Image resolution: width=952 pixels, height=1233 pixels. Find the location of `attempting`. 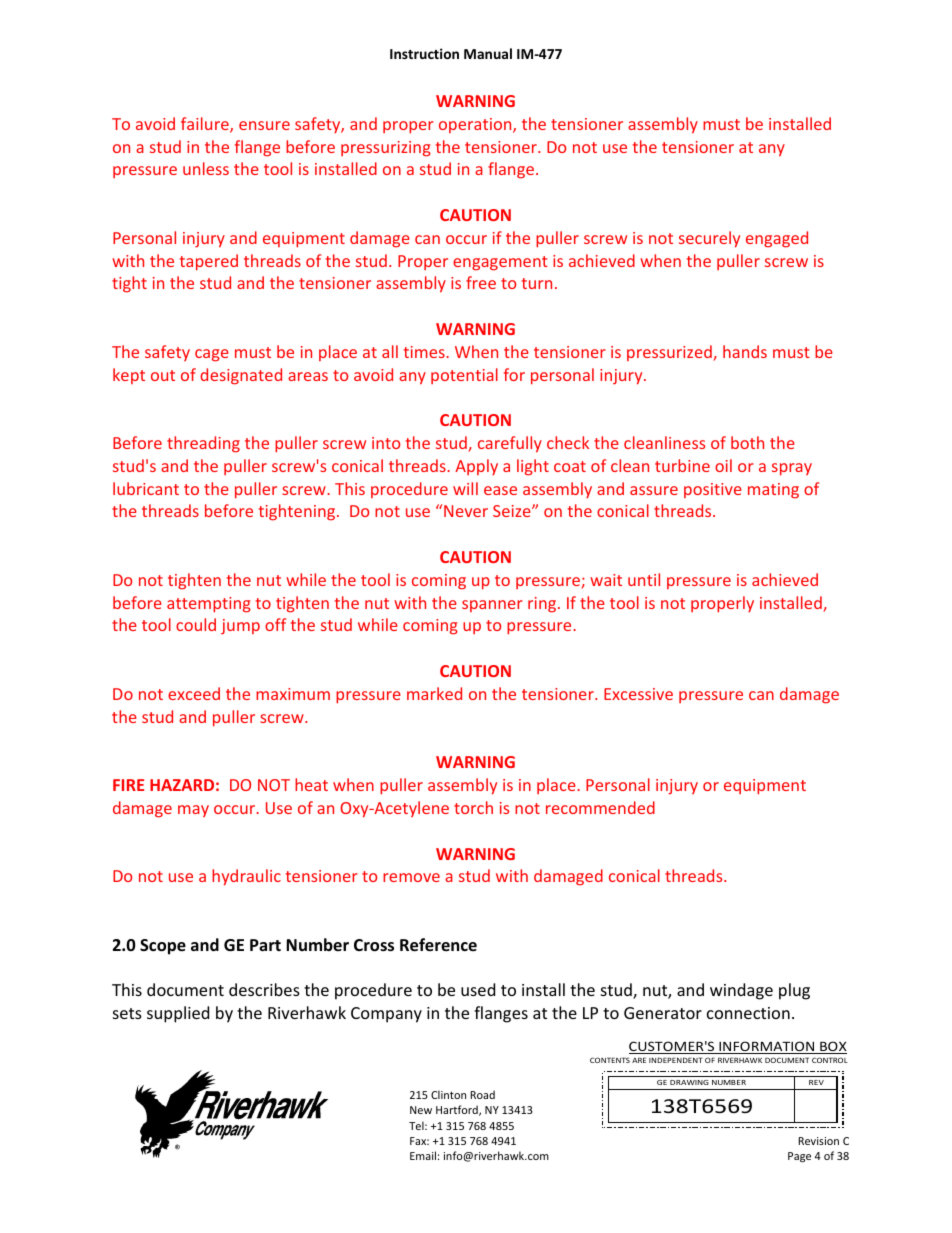

attempting is located at coordinates (209, 605).
